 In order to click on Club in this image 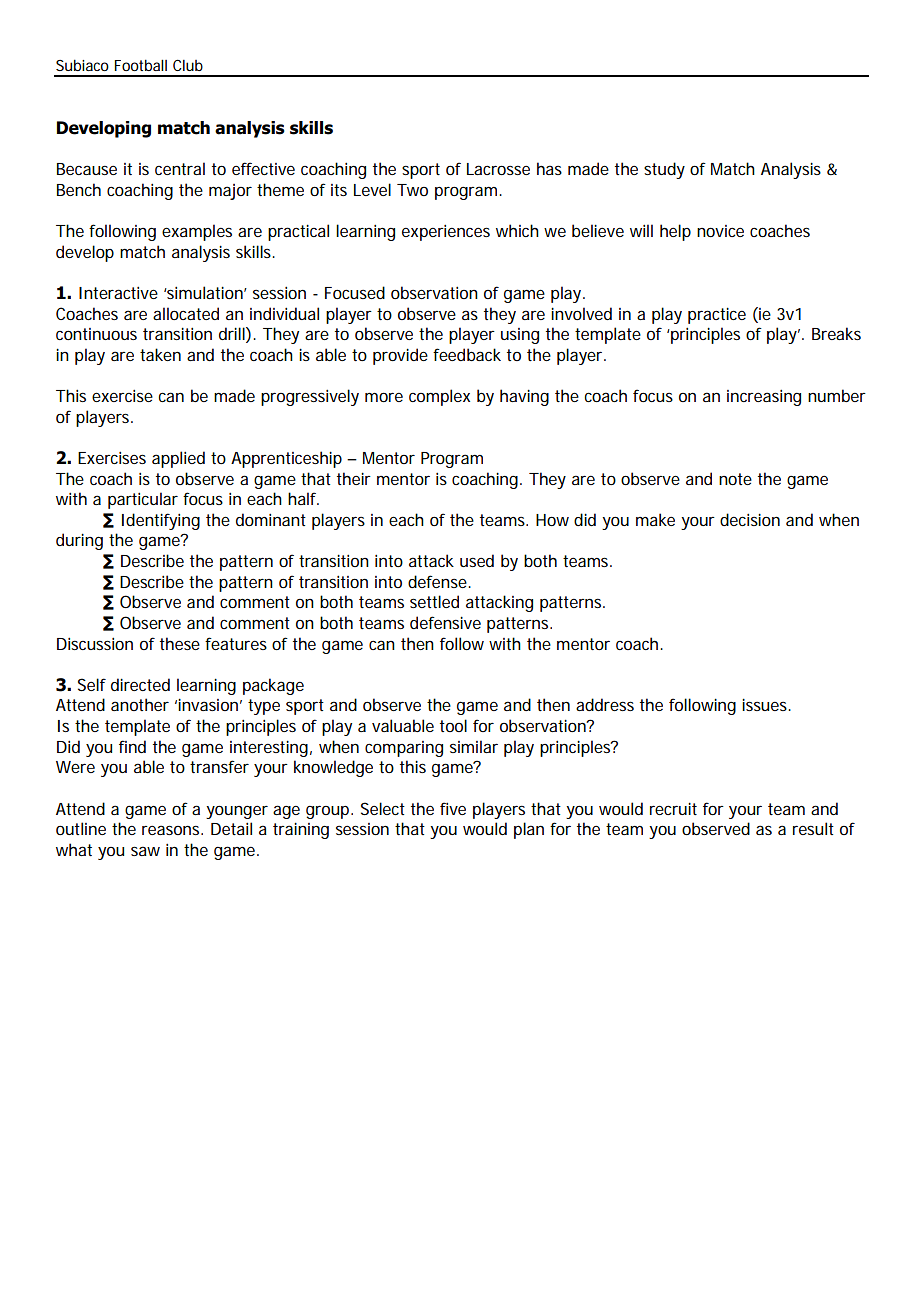, I will do `click(188, 65)`.
